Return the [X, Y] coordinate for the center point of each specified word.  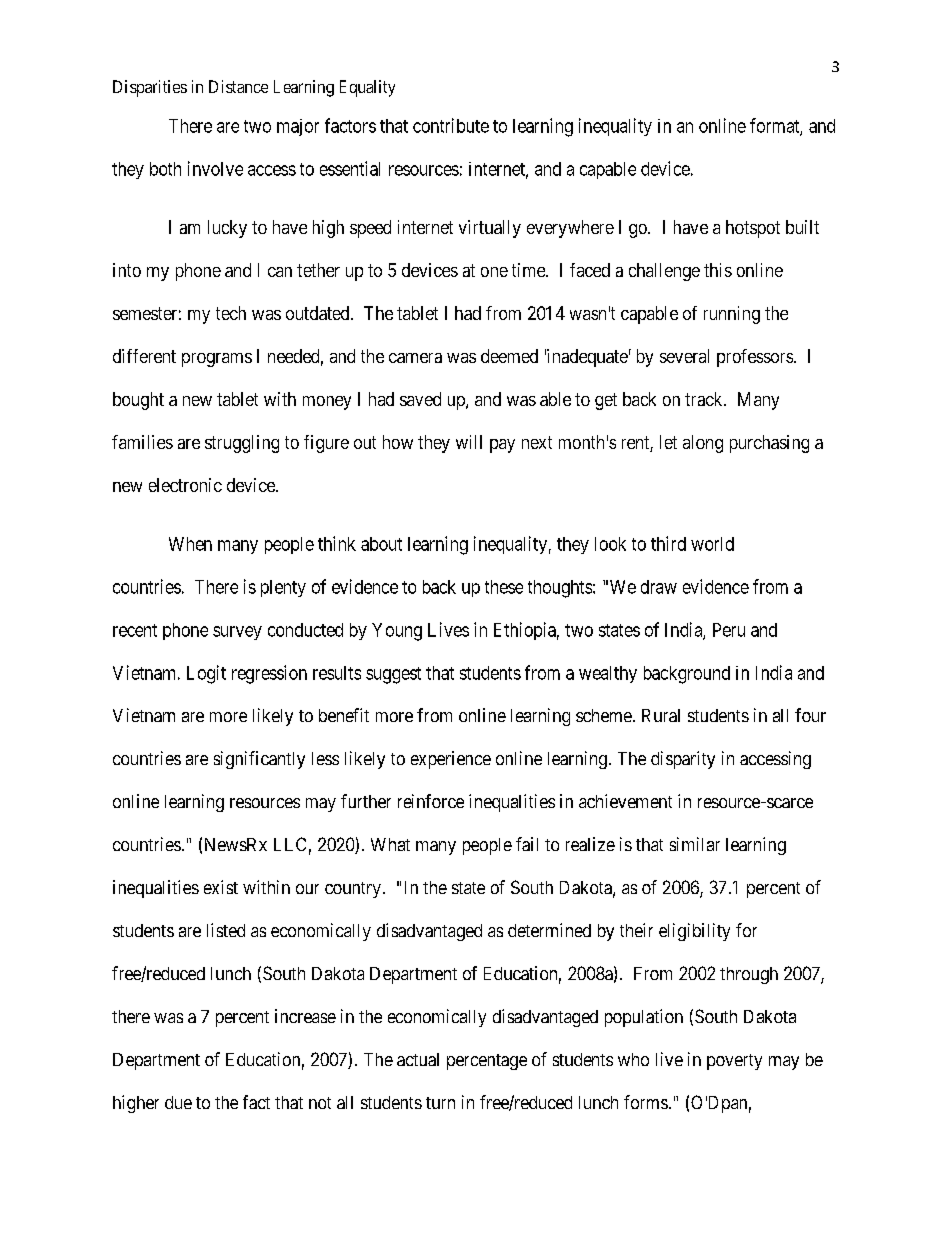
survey [237, 633]
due [178, 1102]
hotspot [753, 229]
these [504, 587]
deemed [509, 356]
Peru [729, 630]
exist [221, 887]
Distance [238, 86]
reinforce [431, 801]
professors [756, 358]
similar [695, 844]
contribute [451, 125]
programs [217, 360]
